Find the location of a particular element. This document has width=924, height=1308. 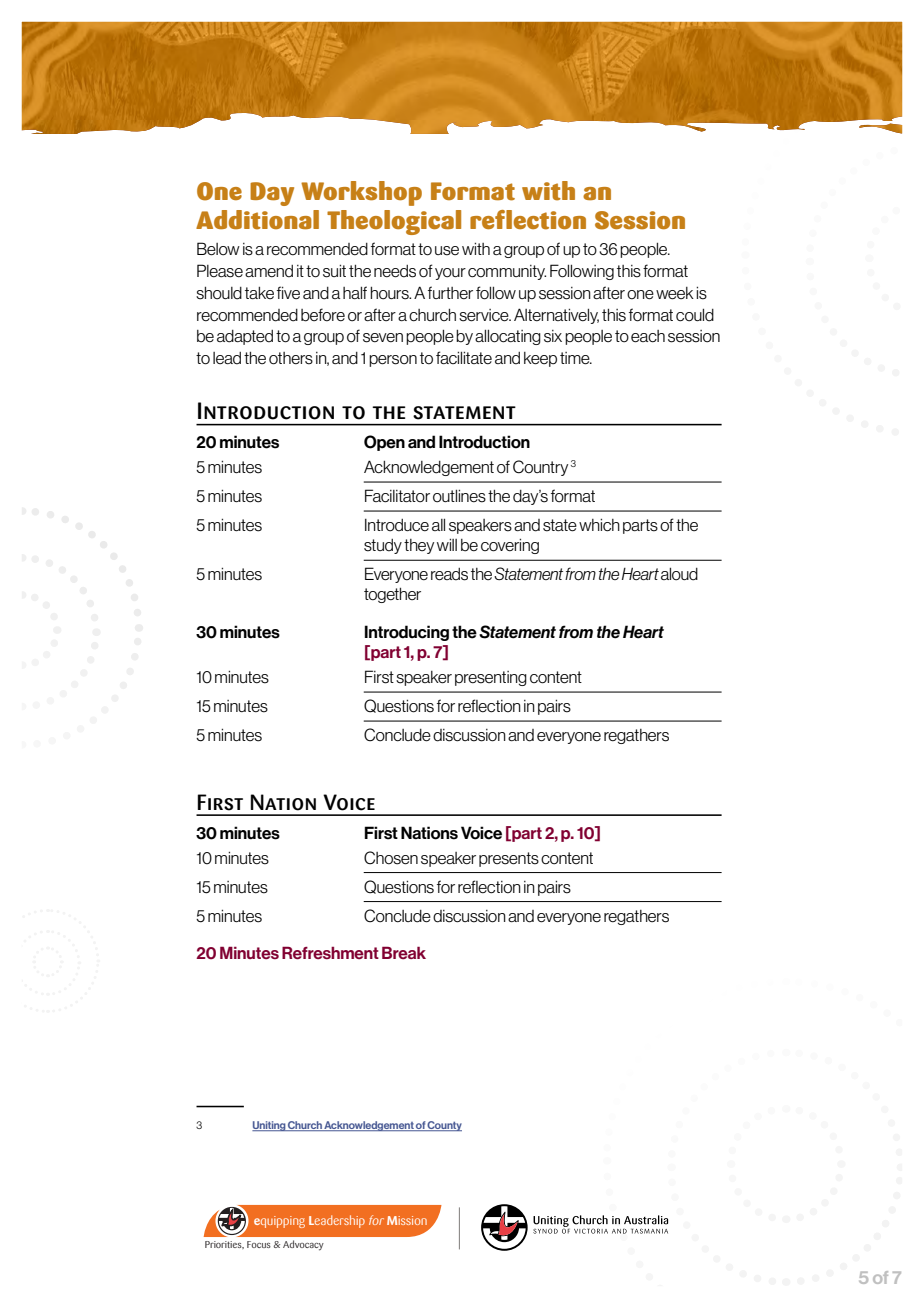

Additional is located at coordinates (257, 220).
